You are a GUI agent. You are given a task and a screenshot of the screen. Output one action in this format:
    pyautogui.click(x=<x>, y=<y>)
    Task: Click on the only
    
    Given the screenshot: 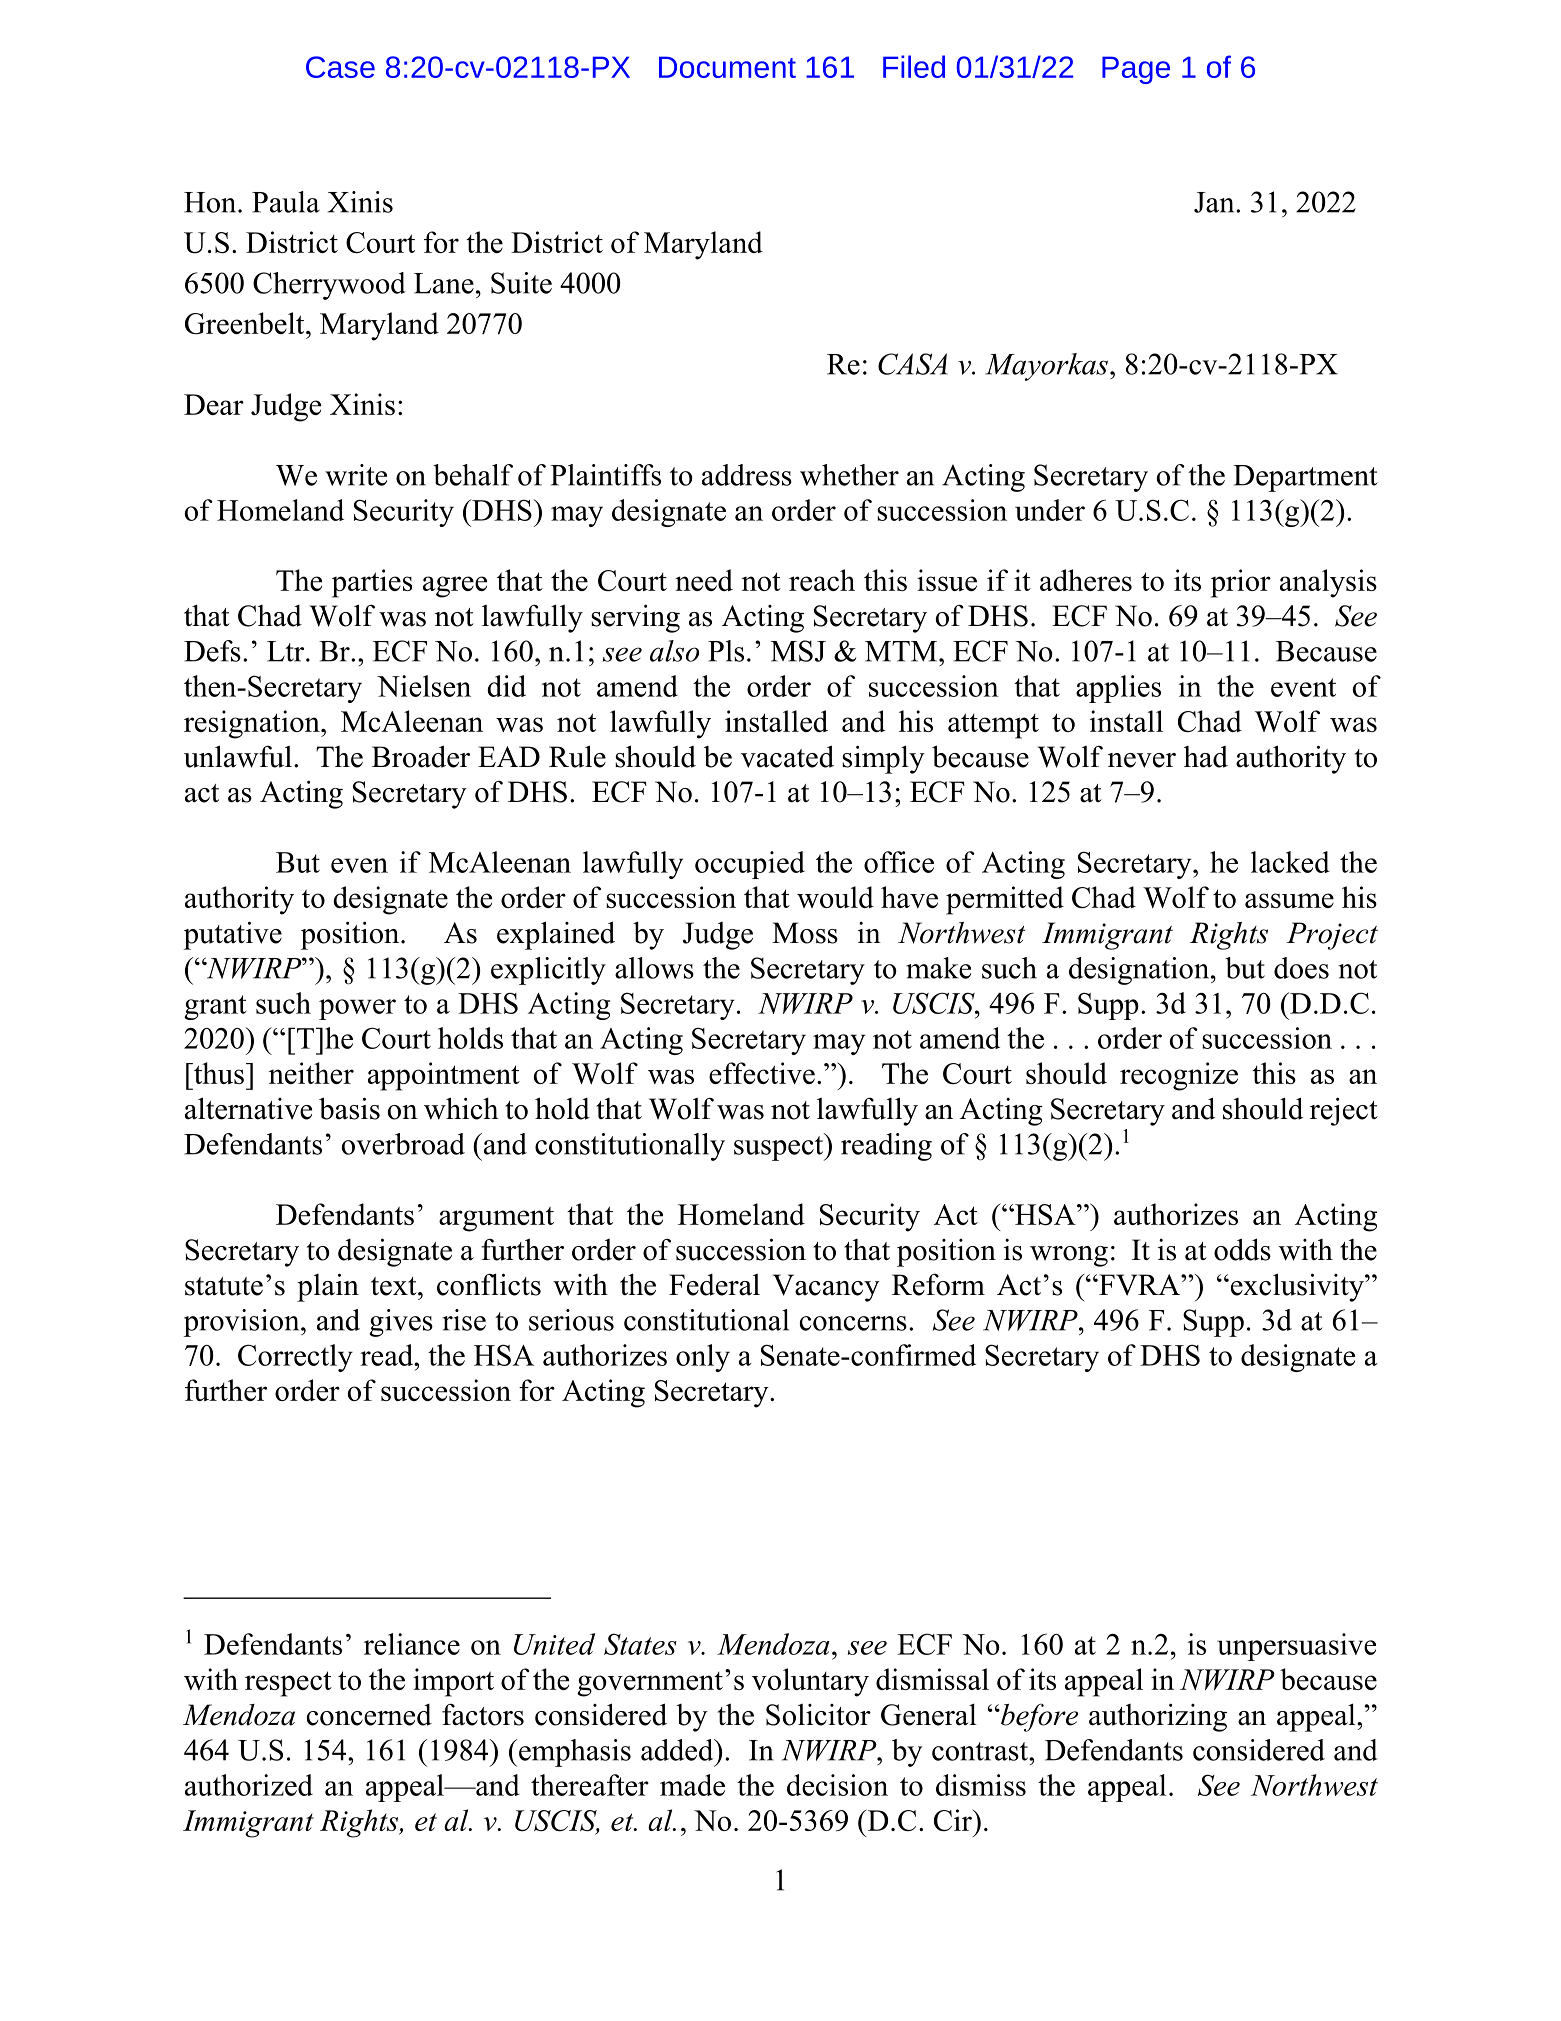 What is the action you would take?
    pyautogui.click(x=703, y=1358)
